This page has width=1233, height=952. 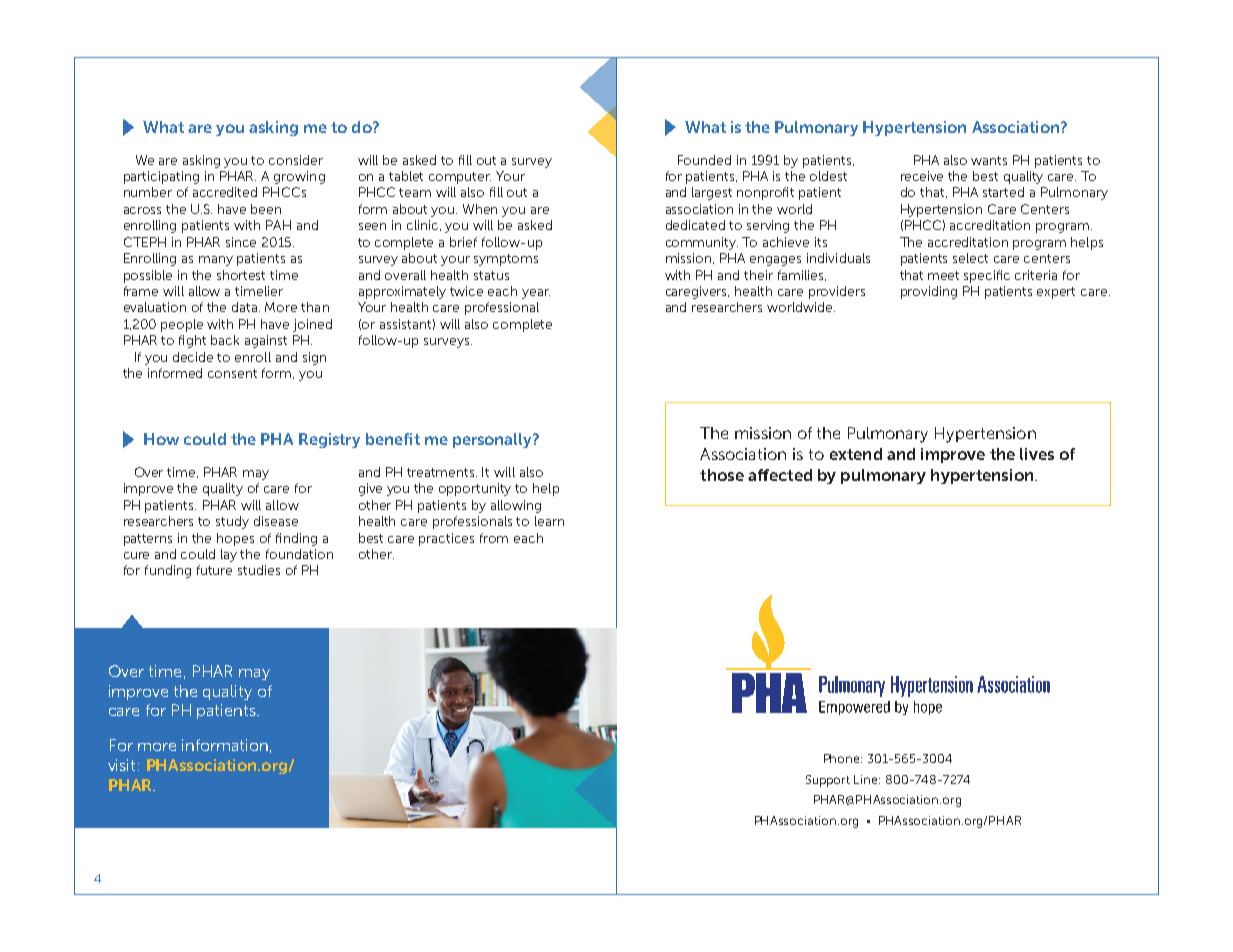 I want to click on receive, so click(x=922, y=176).
